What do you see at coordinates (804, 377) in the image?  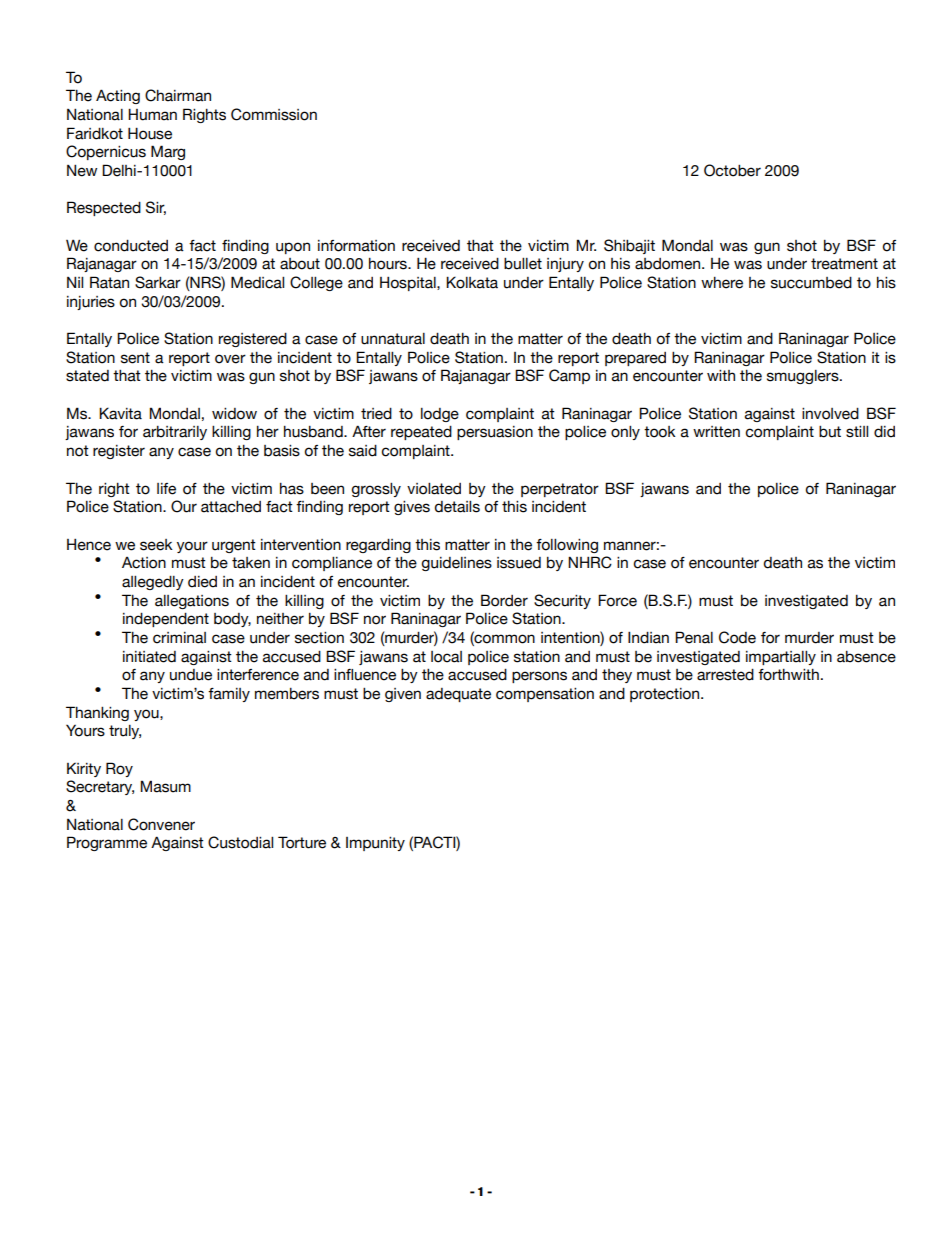 I see `smugglers` at bounding box center [804, 377].
